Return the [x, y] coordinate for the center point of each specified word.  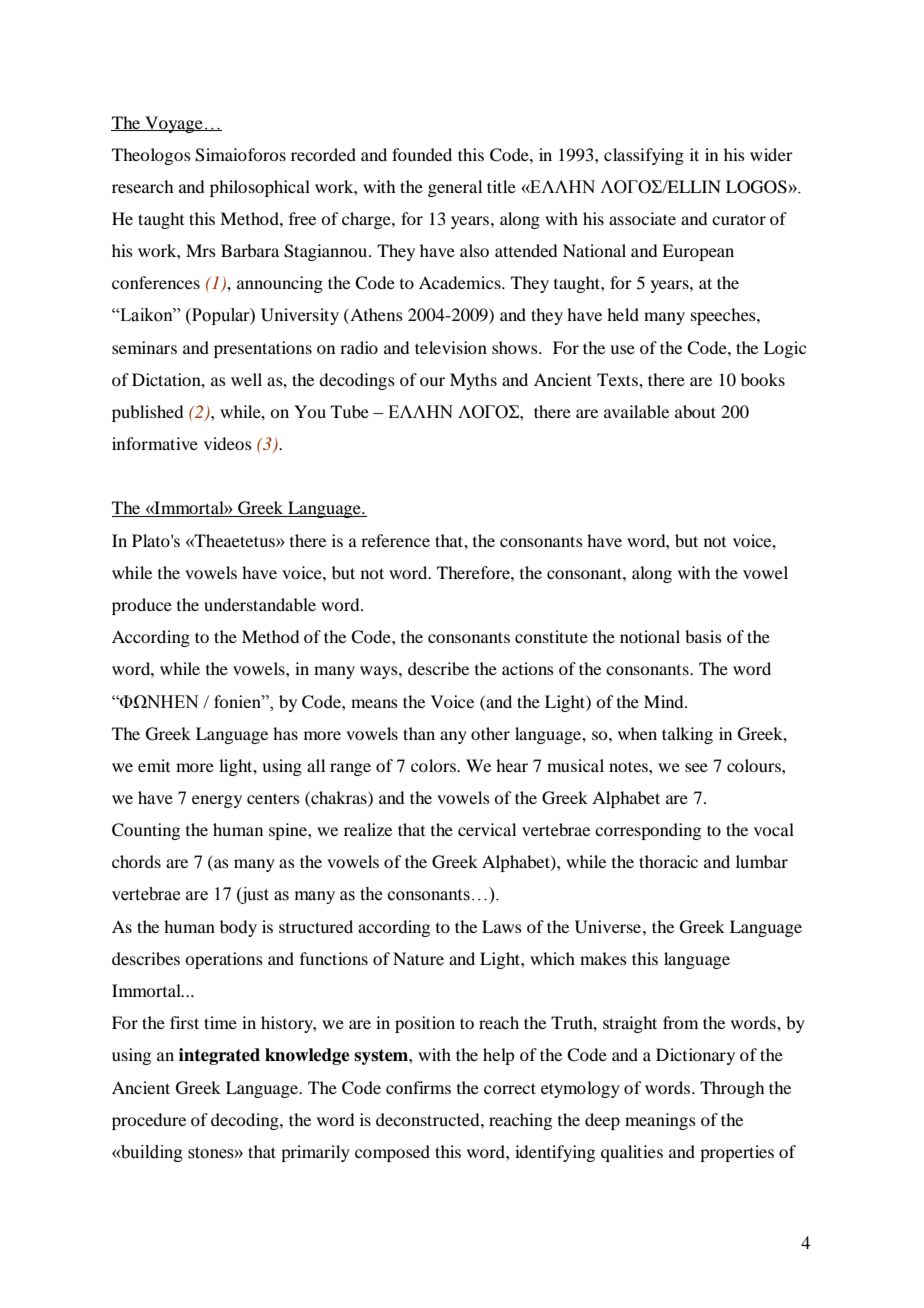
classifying [644, 156]
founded [422, 154]
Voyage [174, 124]
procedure [149, 1121]
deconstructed [429, 1119]
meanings [660, 1121]
